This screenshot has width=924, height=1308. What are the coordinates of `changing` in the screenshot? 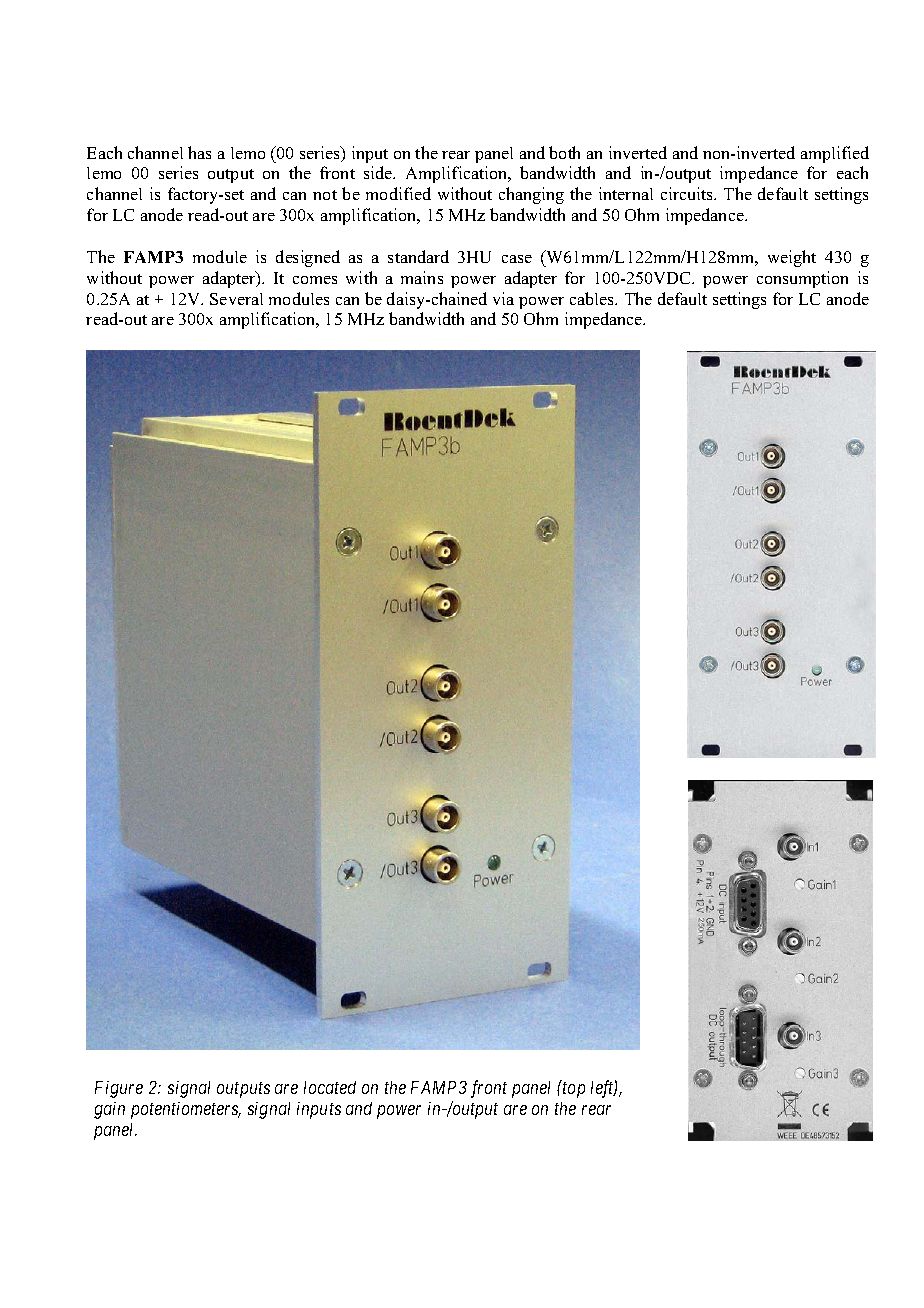 It's located at (531, 195).
